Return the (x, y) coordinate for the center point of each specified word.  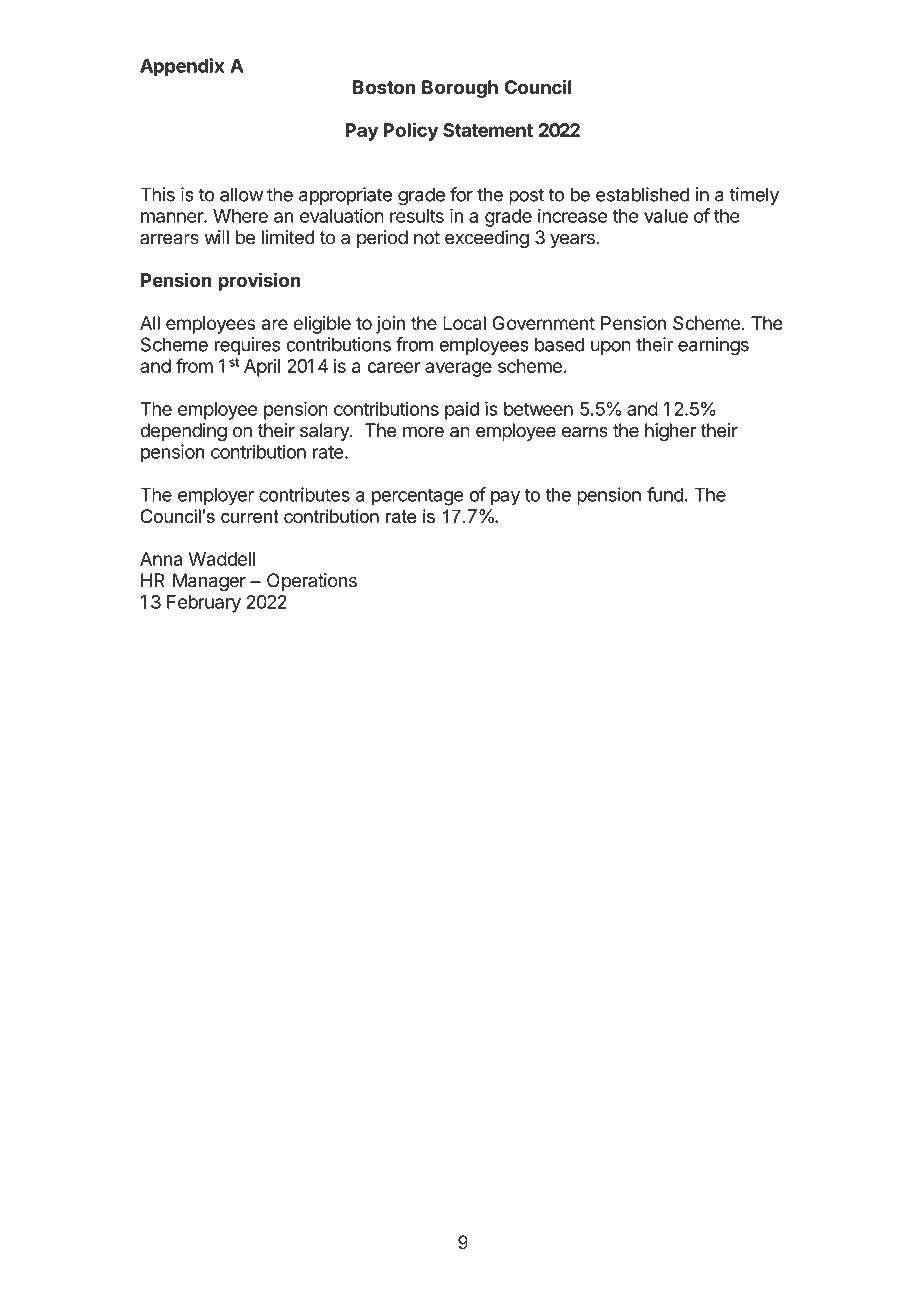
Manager (209, 582)
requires (247, 346)
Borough (460, 89)
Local (464, 323)
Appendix (182, 67)
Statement (488, 130)
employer (216, 496)
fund (665, 494)
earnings (713, 346)
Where (240, 216)
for (461, 194)
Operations (312, 582)
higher (670, 432)
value (666, 216)
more (423, 432)
